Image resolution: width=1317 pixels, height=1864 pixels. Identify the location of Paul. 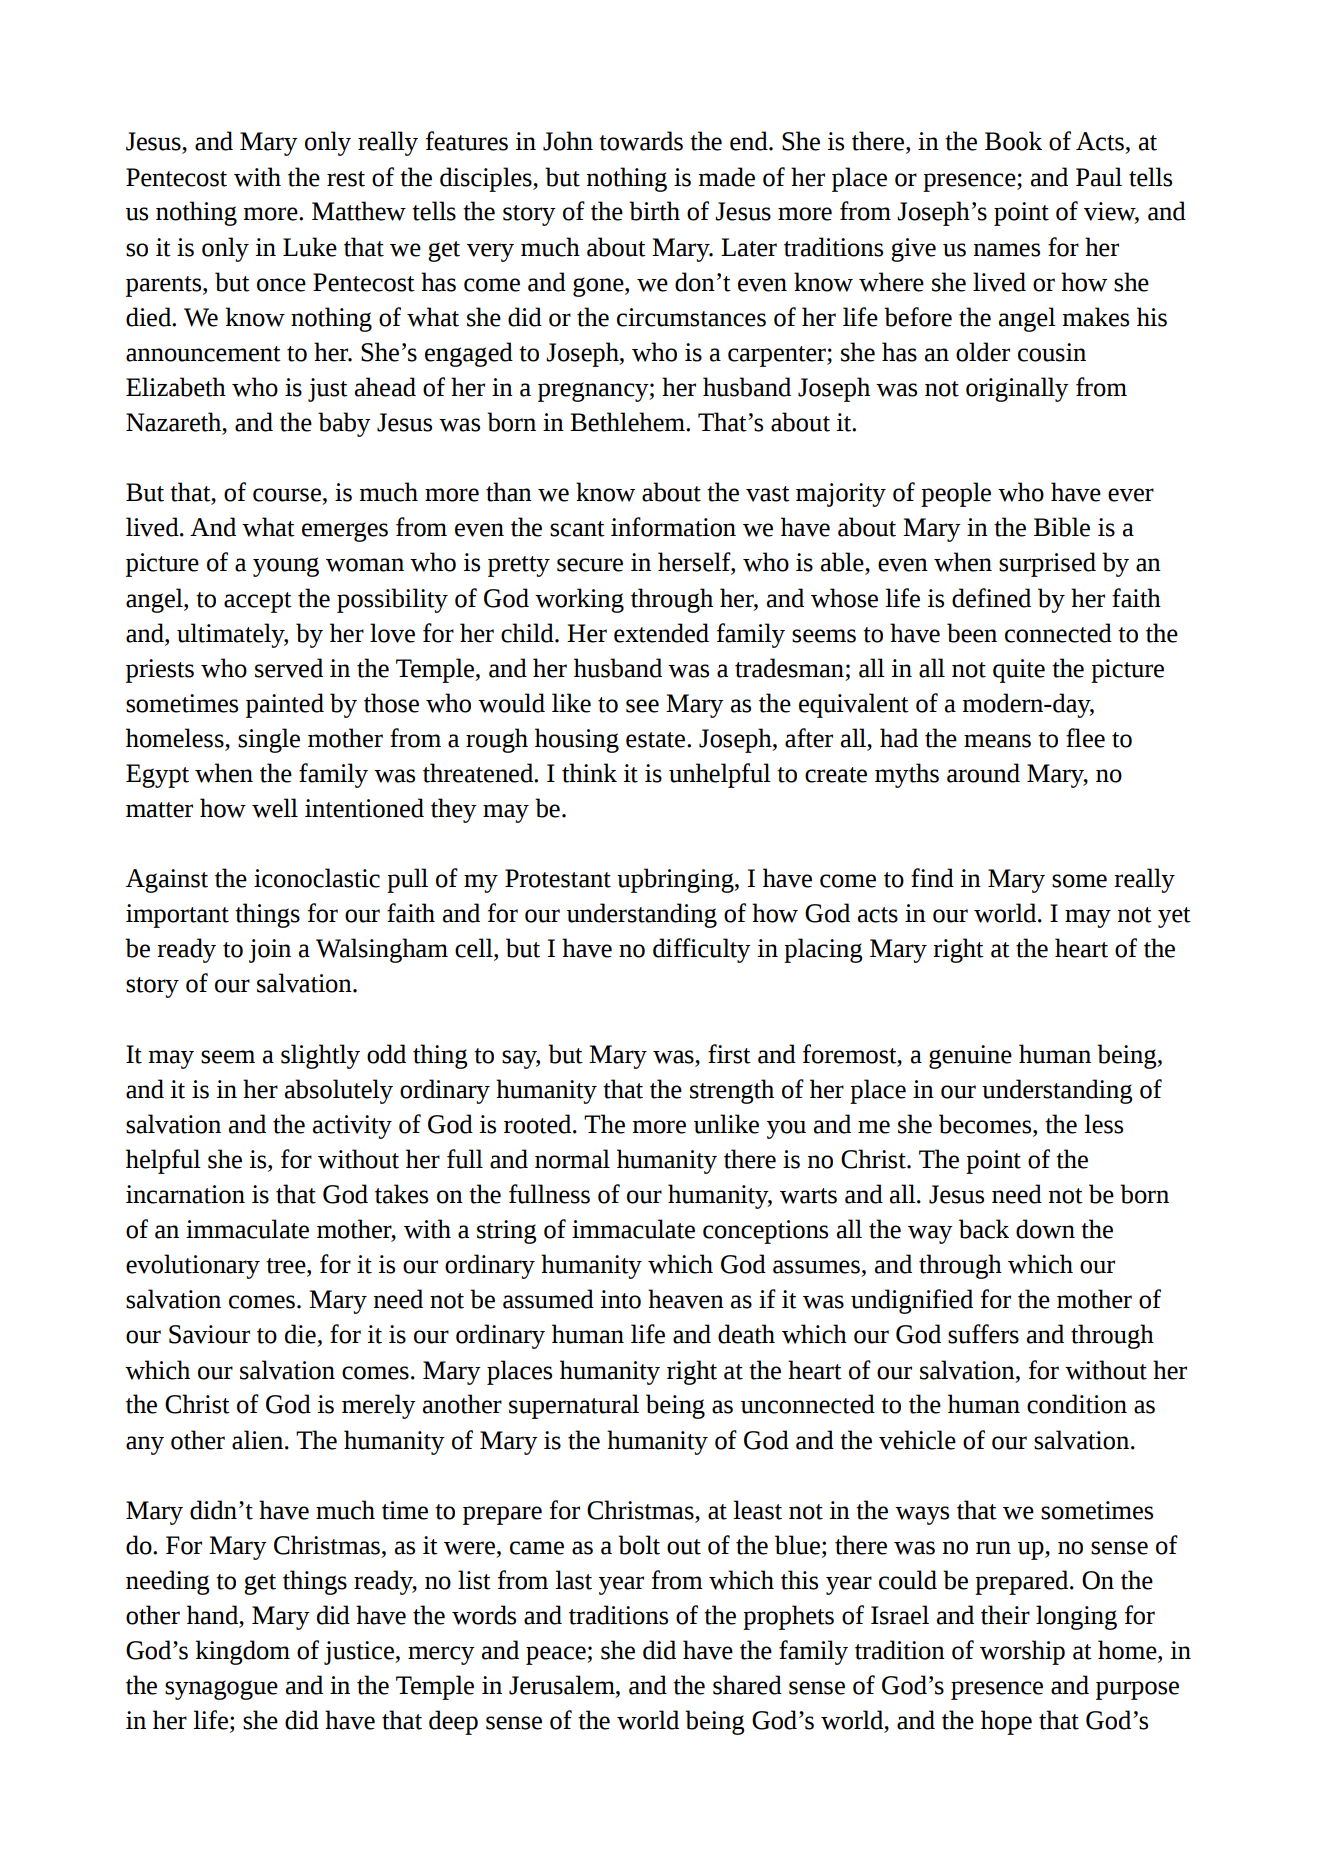
(1099, 177).
